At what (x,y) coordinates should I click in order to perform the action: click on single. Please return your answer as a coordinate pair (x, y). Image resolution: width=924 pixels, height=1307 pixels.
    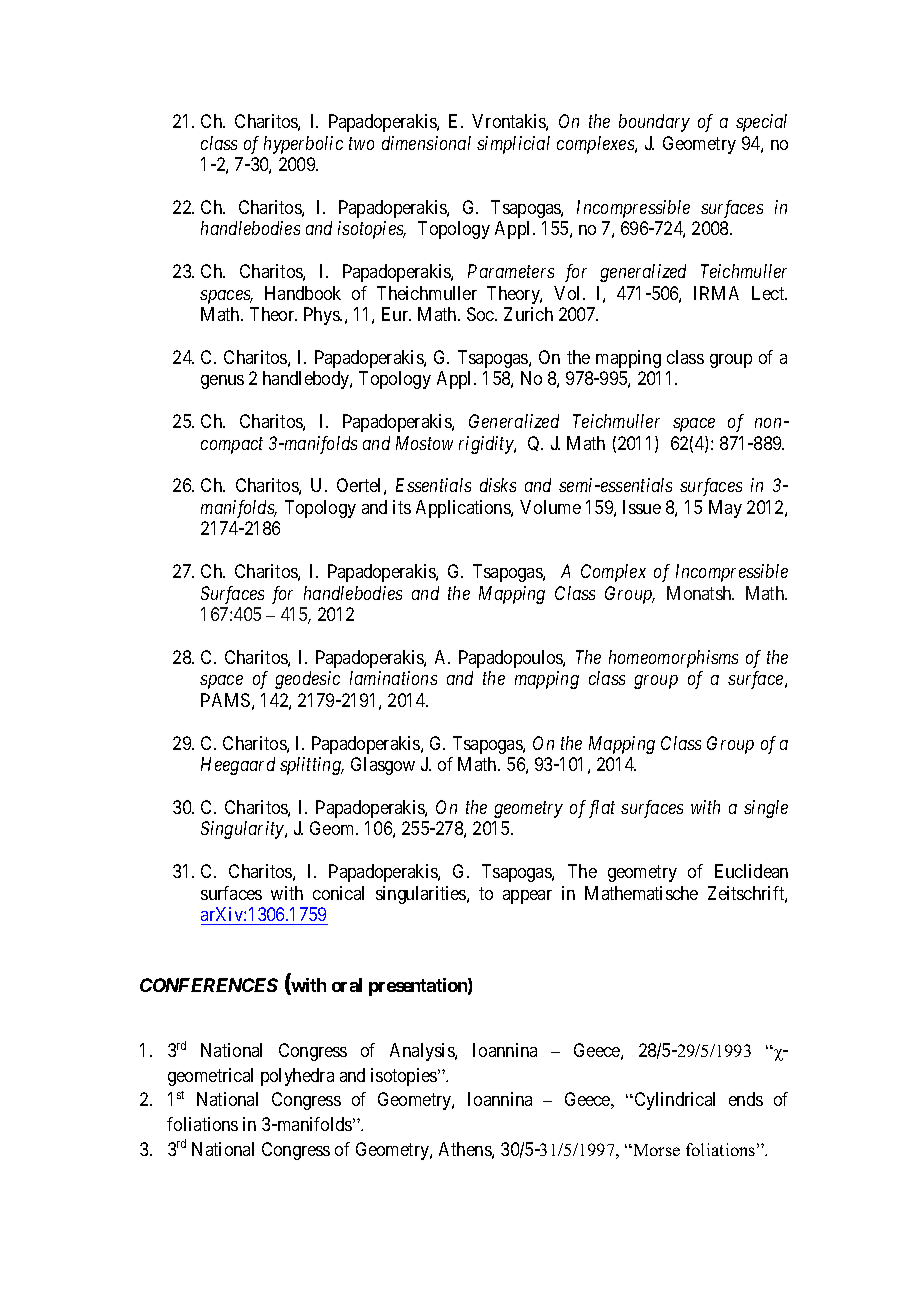
    Looking at the image, I should click on (766, 809).
